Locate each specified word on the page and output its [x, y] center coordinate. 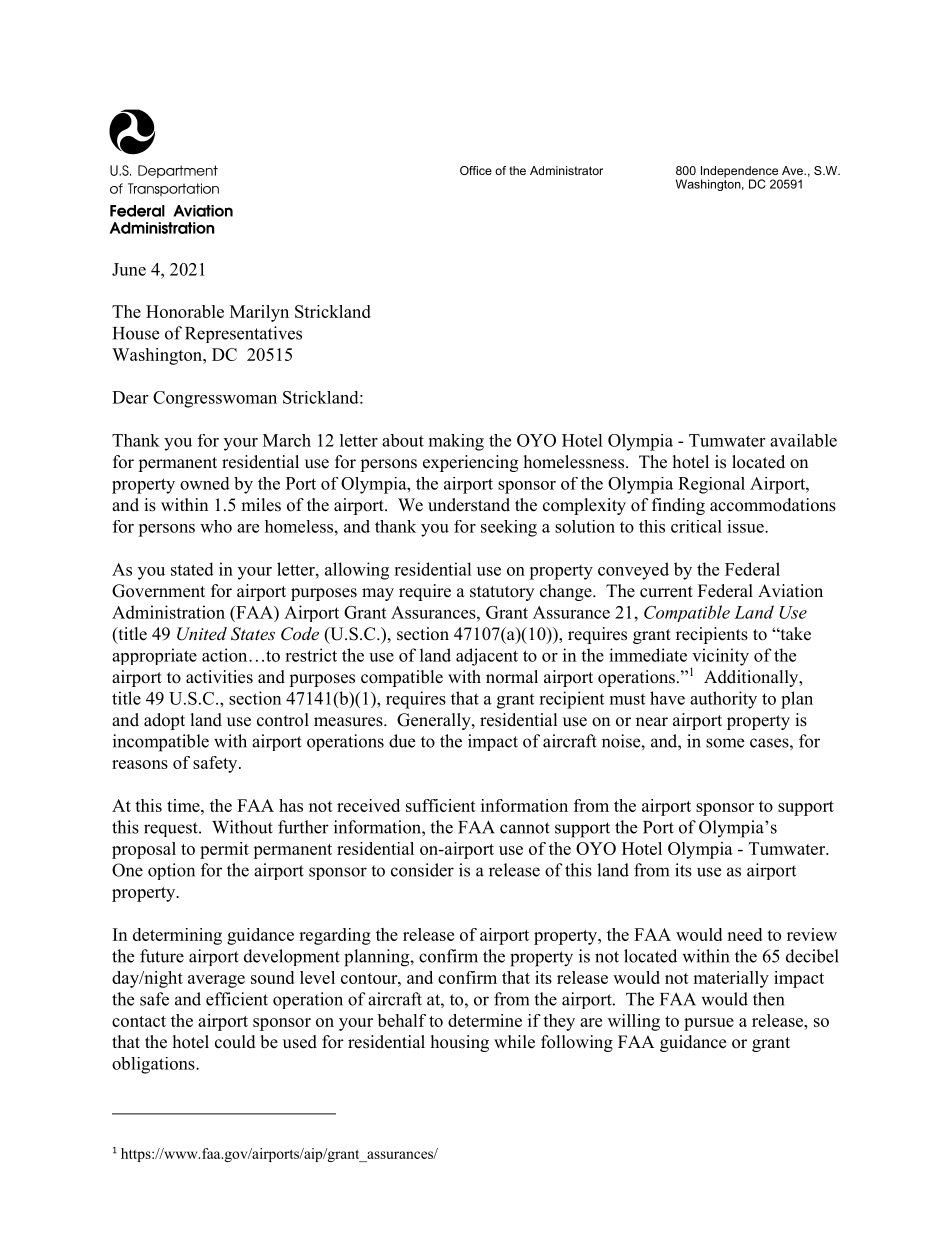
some [725, 743]
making [456, 442]
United [202, 634]
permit [224, 850]
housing [460, 1043]
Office [476, 170]
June [129, 269]
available [803, 440]
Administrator [566, 170]
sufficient [441, 805]
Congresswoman [215, 399]
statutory [502, 593]
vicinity [720, 657]
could [235, 1042]
